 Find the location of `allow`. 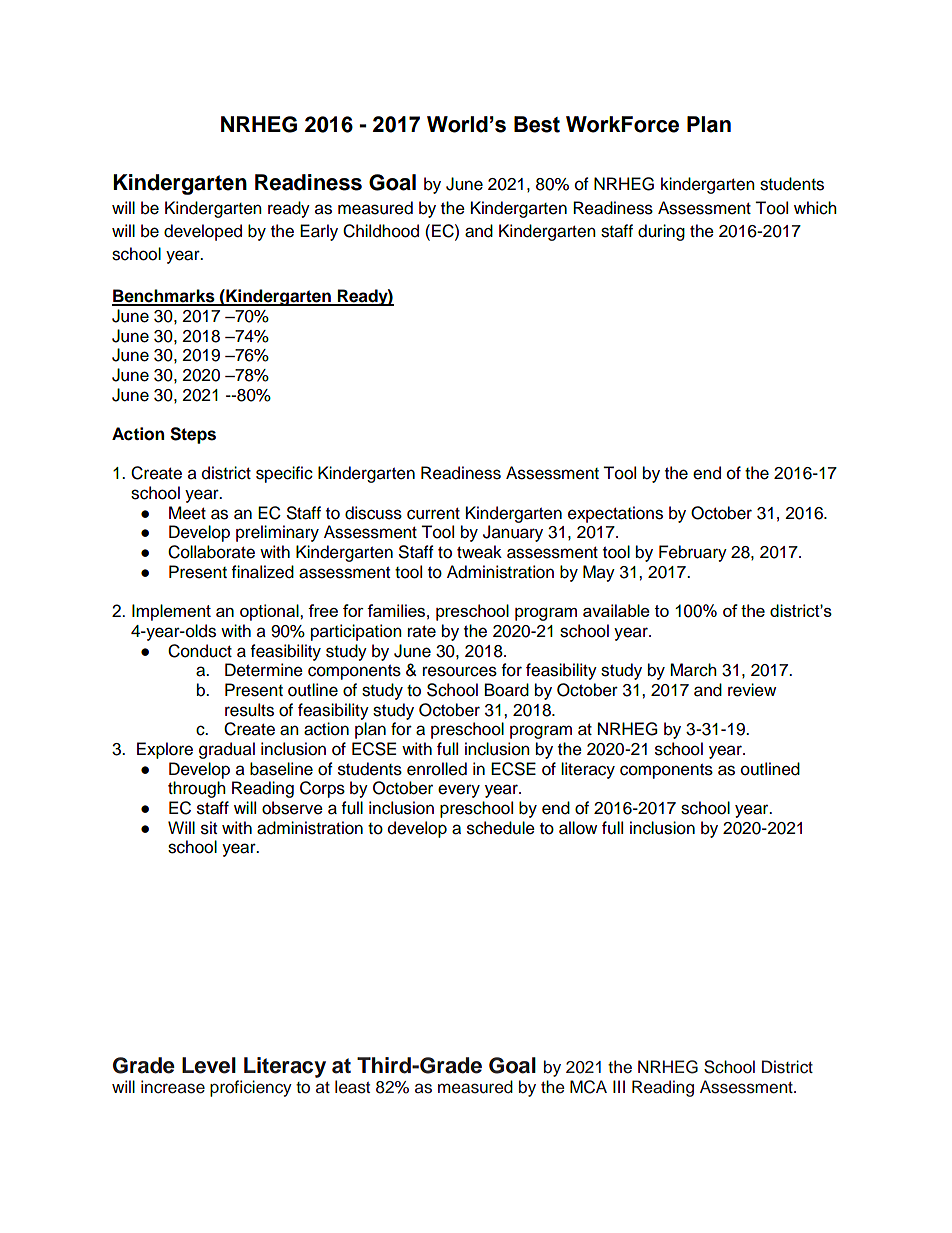

allow is located at coordinates (578, 828).
